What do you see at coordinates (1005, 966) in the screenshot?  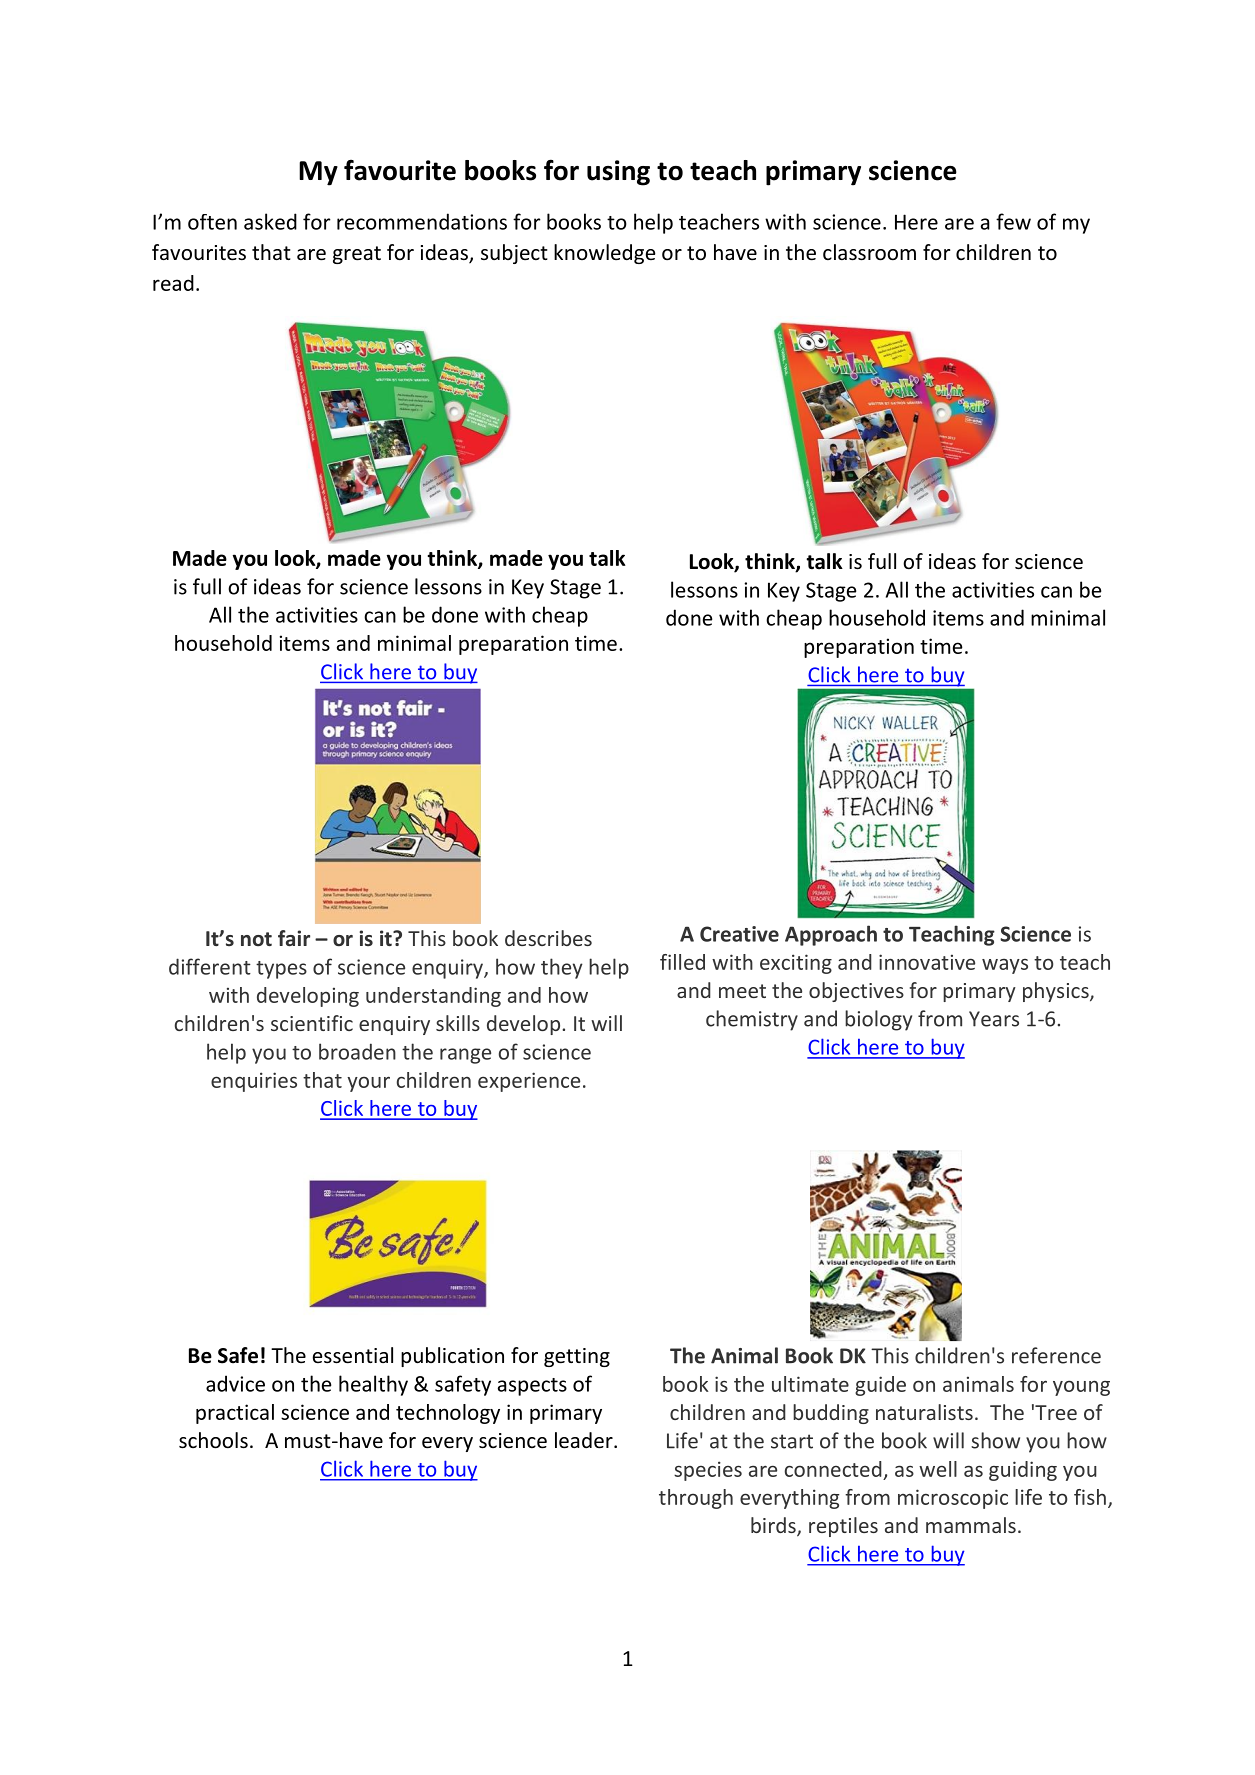 I see `ways` at bounding box center [1005, 966].
